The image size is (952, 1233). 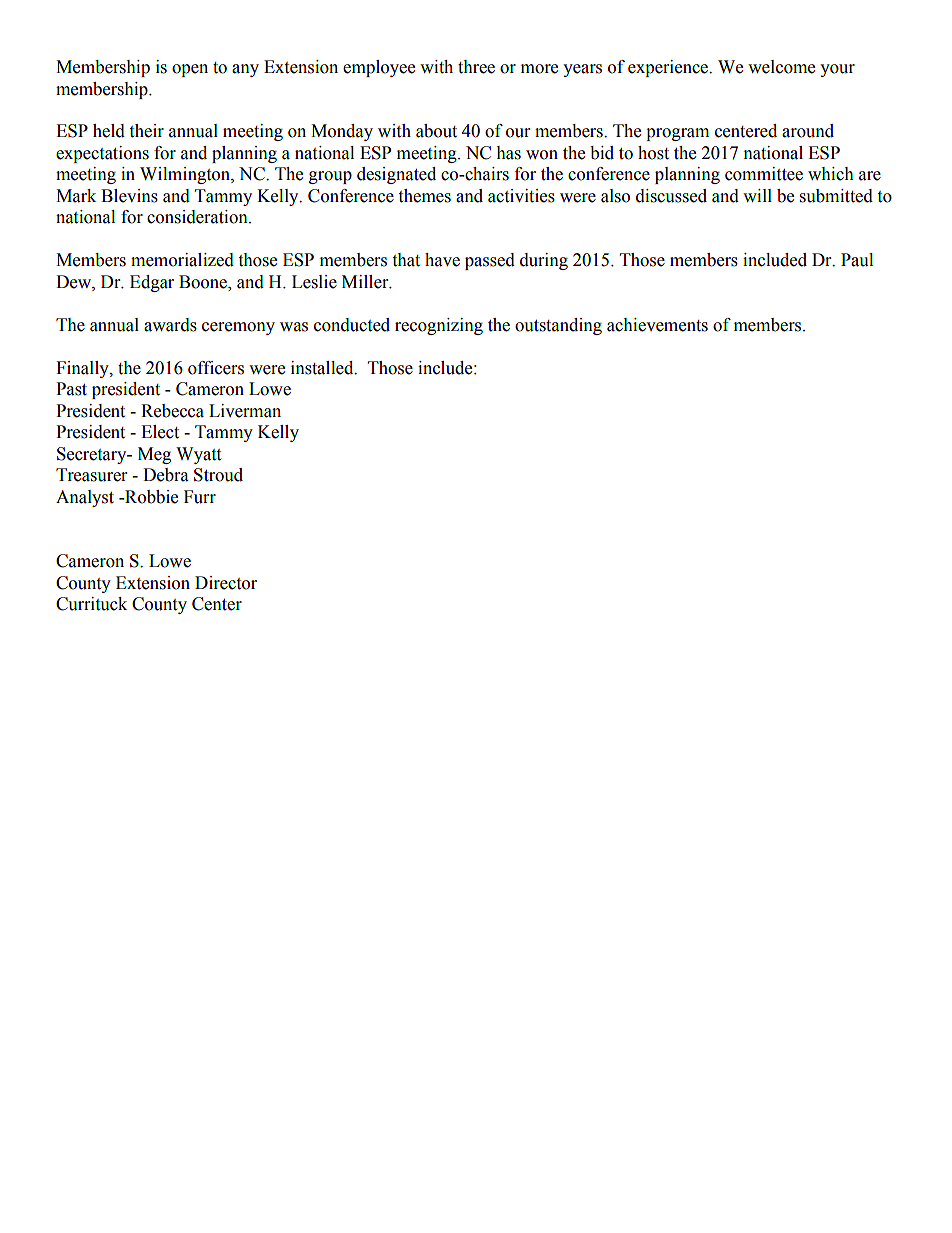 What do you see at coordinates (476, 67) in the page?
I see `three` at bounding box center [476, 67].
